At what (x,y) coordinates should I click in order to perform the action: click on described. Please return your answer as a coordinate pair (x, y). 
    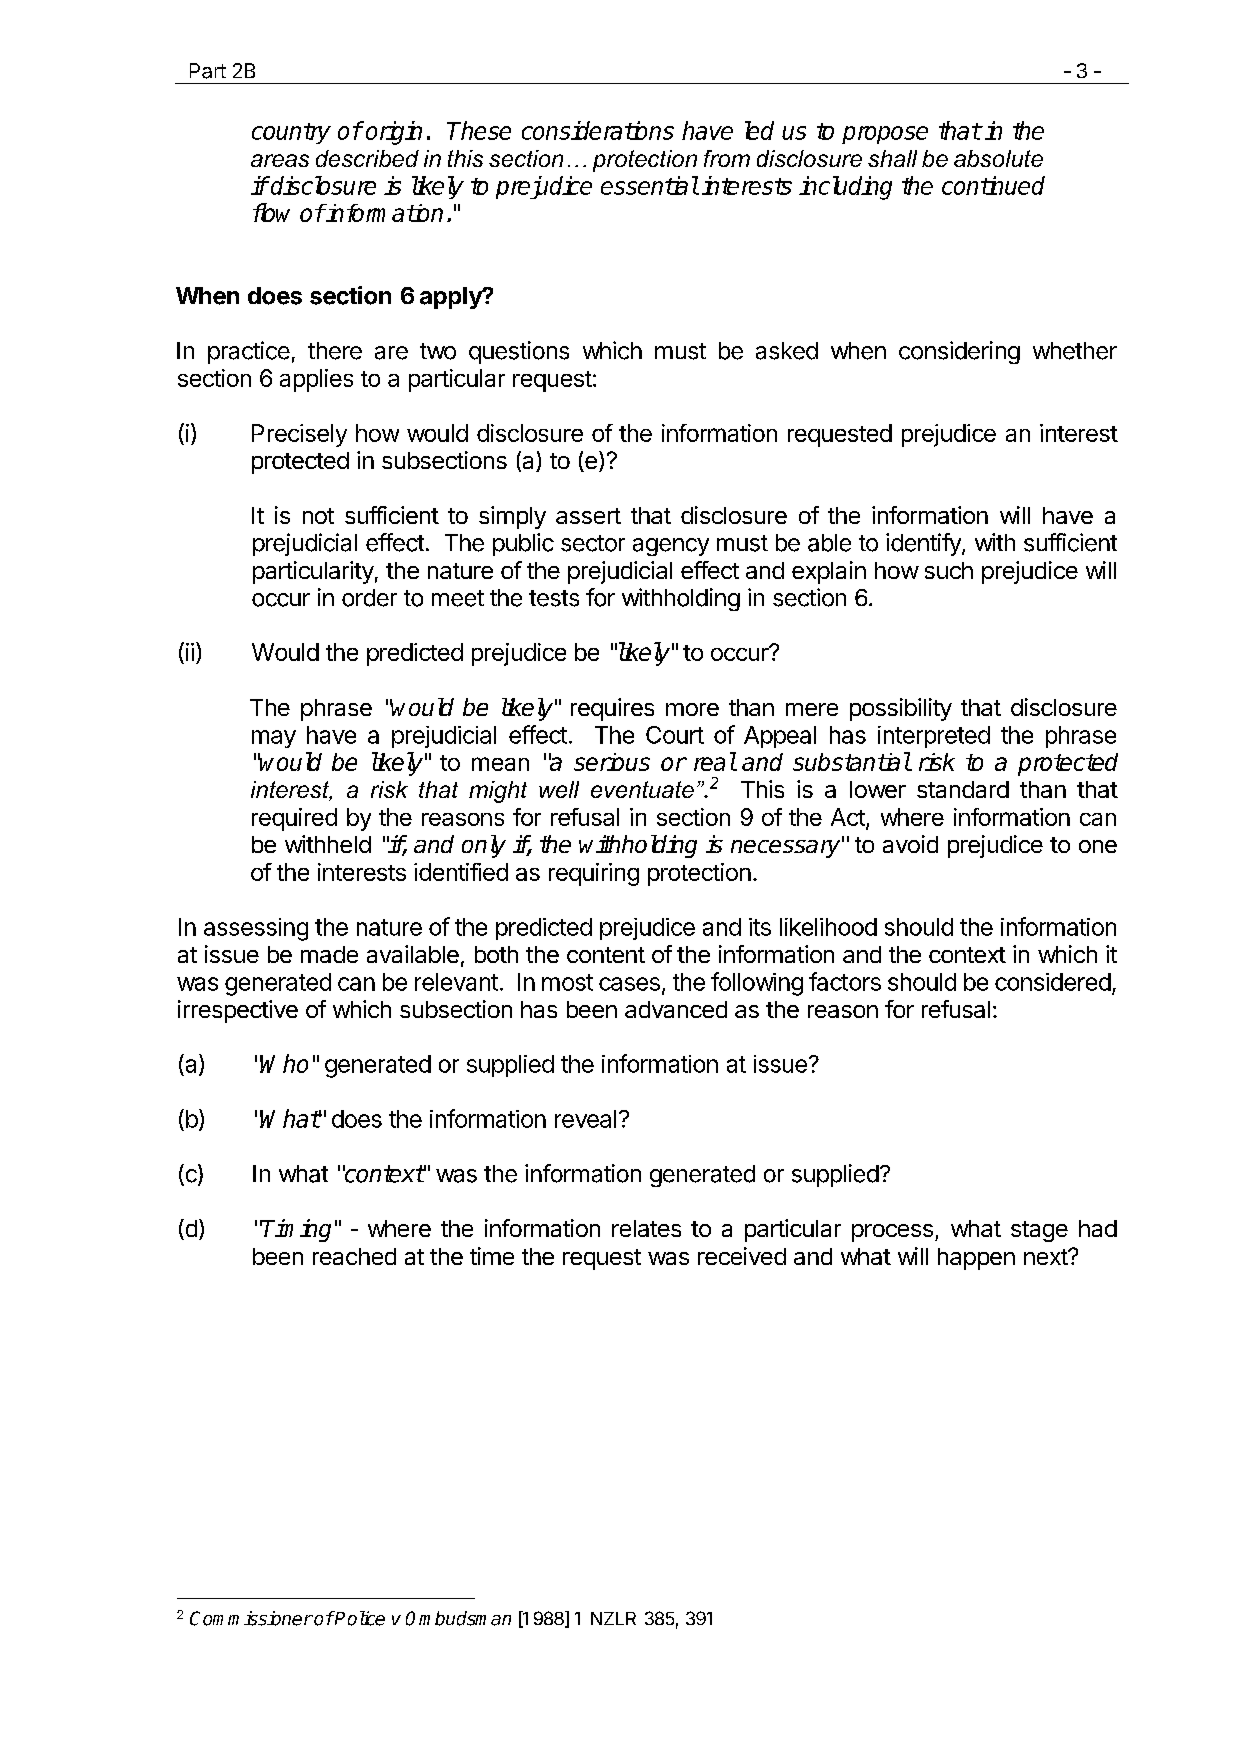
    Looking at the image, I should click on (367, 158).
